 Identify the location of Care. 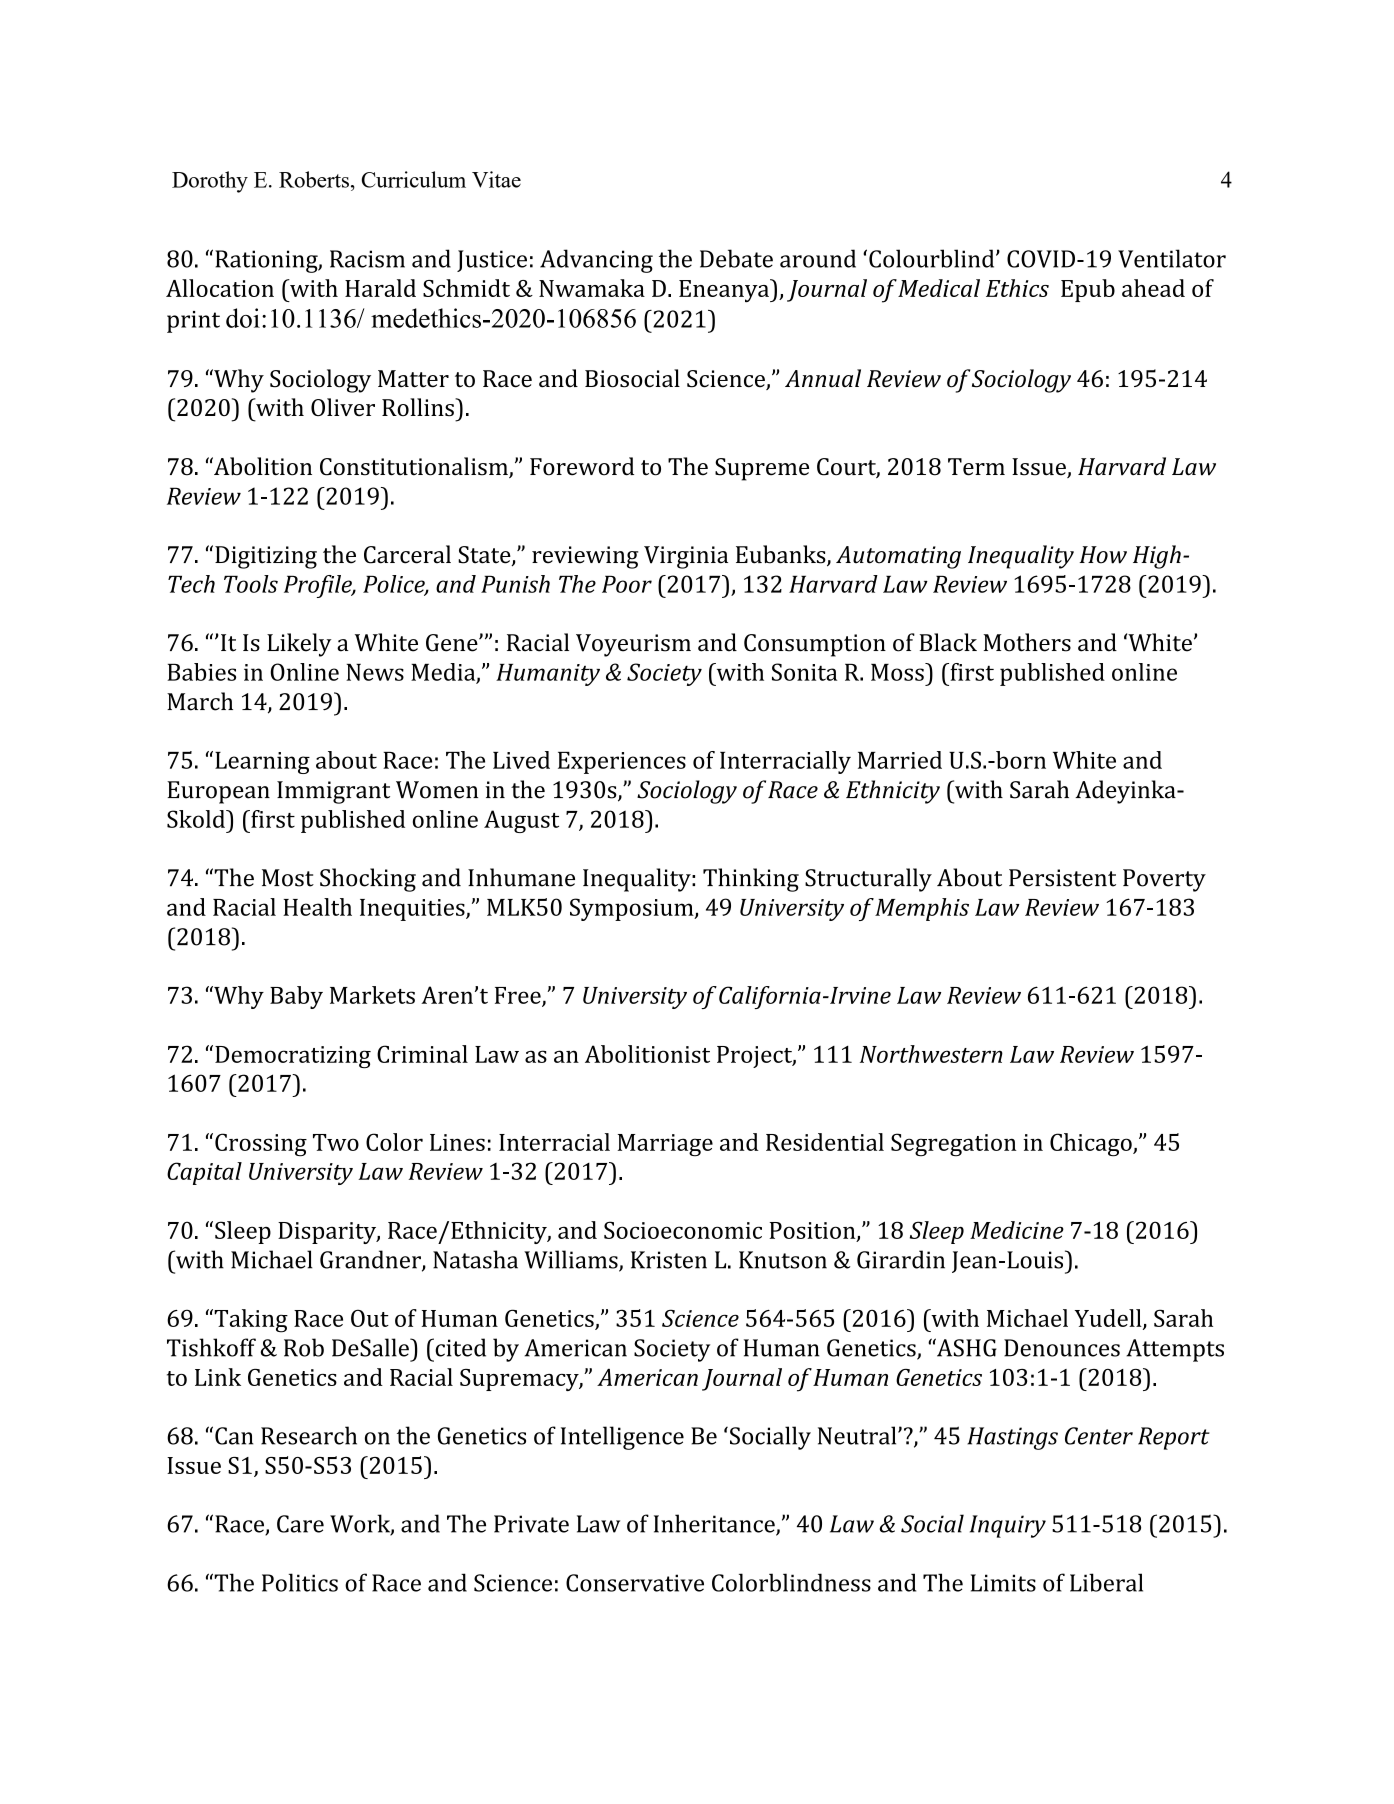
(300, 1524).
